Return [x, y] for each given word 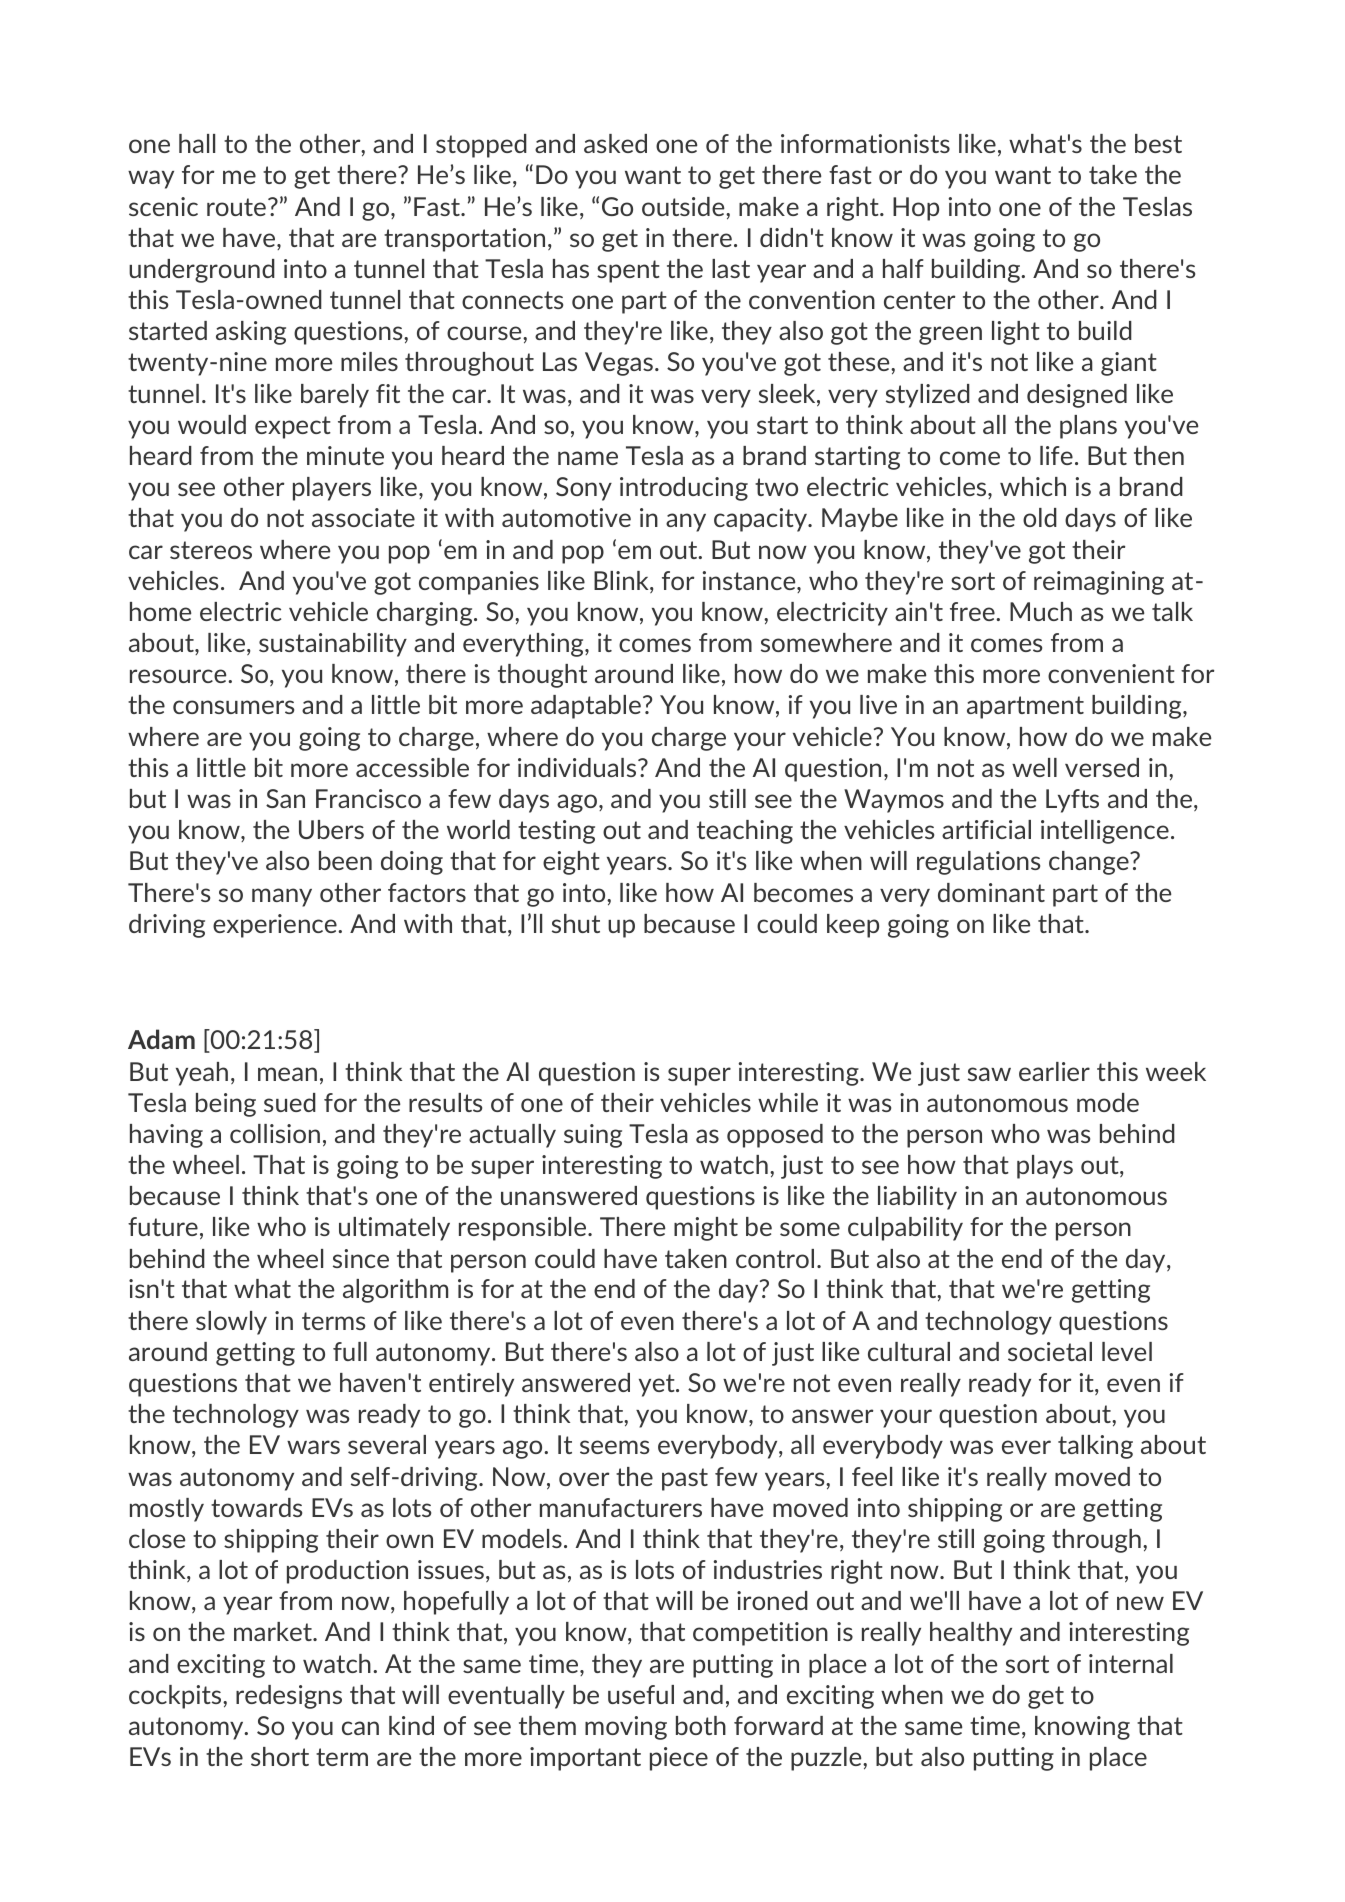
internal [1131, 1663]
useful [641, 1694]
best [1158, 143]
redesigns [289, 1697]
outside [684, 206]
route [236, 207]
